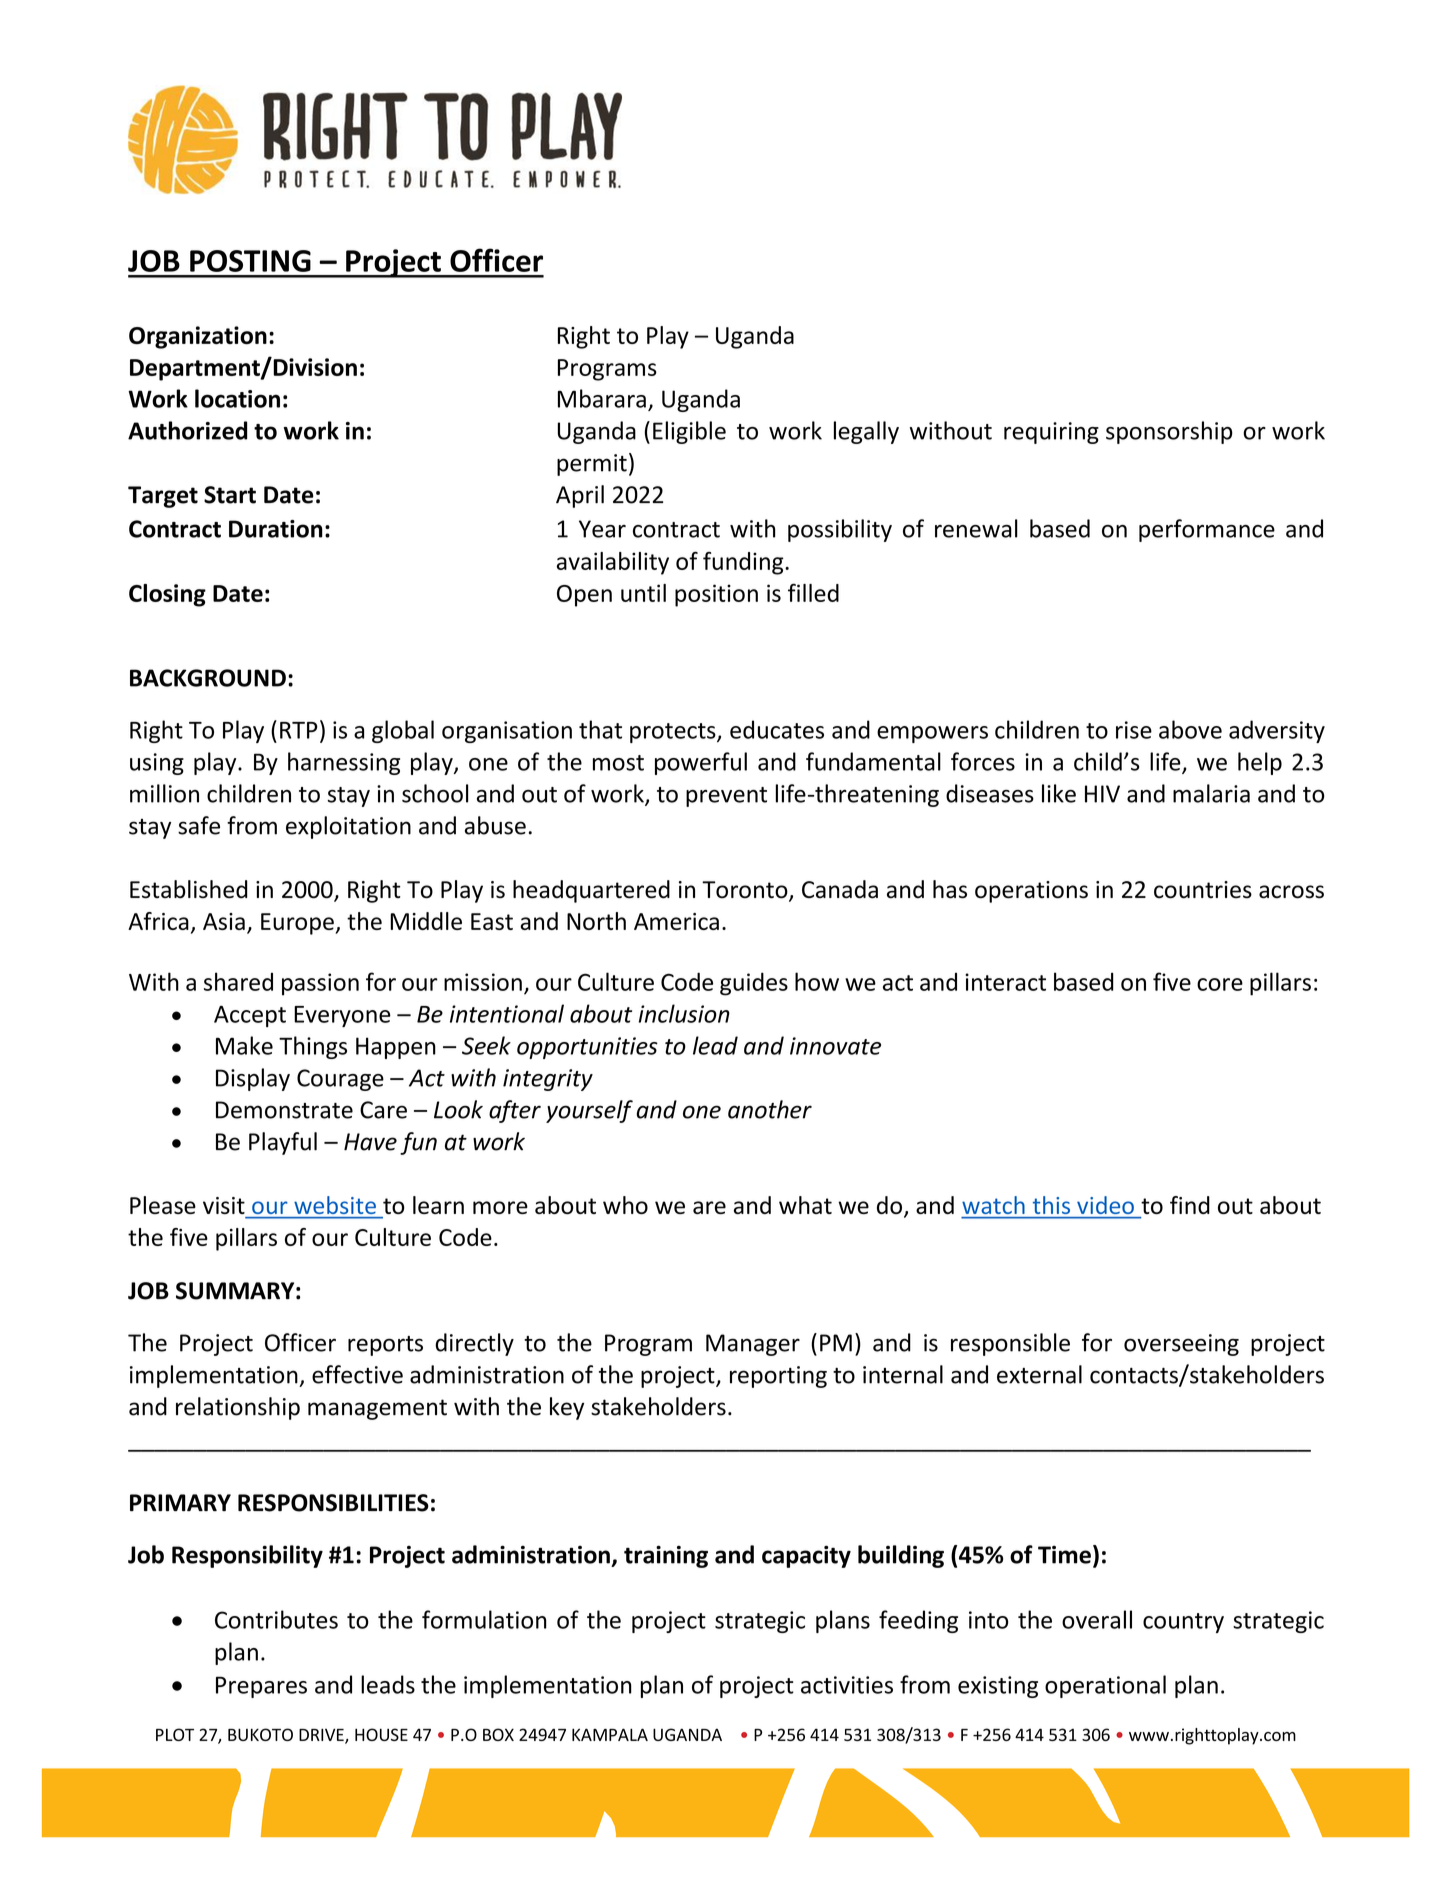  What do you see at coordinates (208, 678) in the screenshot?
I see `BACKGROUND` at bounding box center [208, 678].
